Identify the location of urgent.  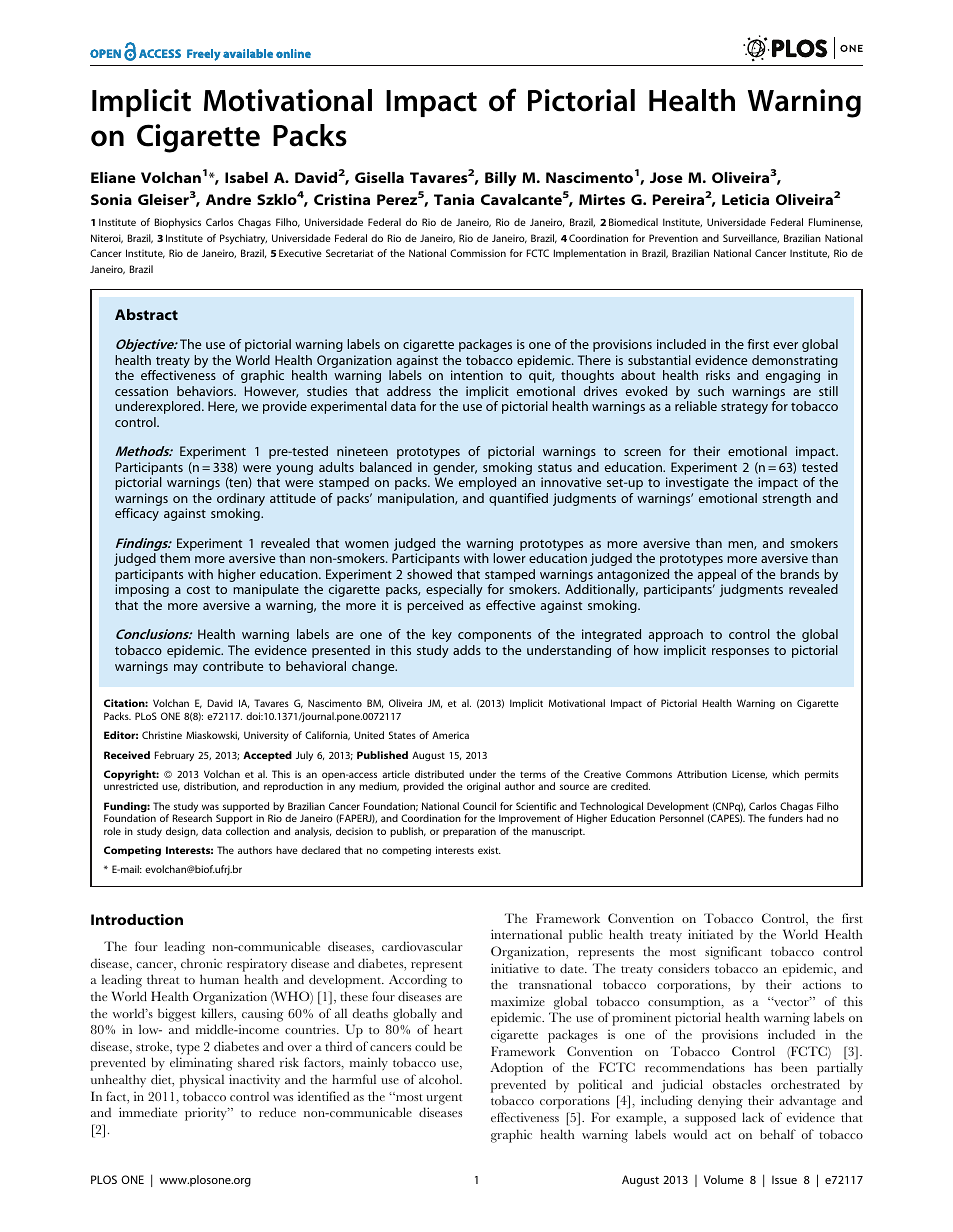
(444, 1099).
